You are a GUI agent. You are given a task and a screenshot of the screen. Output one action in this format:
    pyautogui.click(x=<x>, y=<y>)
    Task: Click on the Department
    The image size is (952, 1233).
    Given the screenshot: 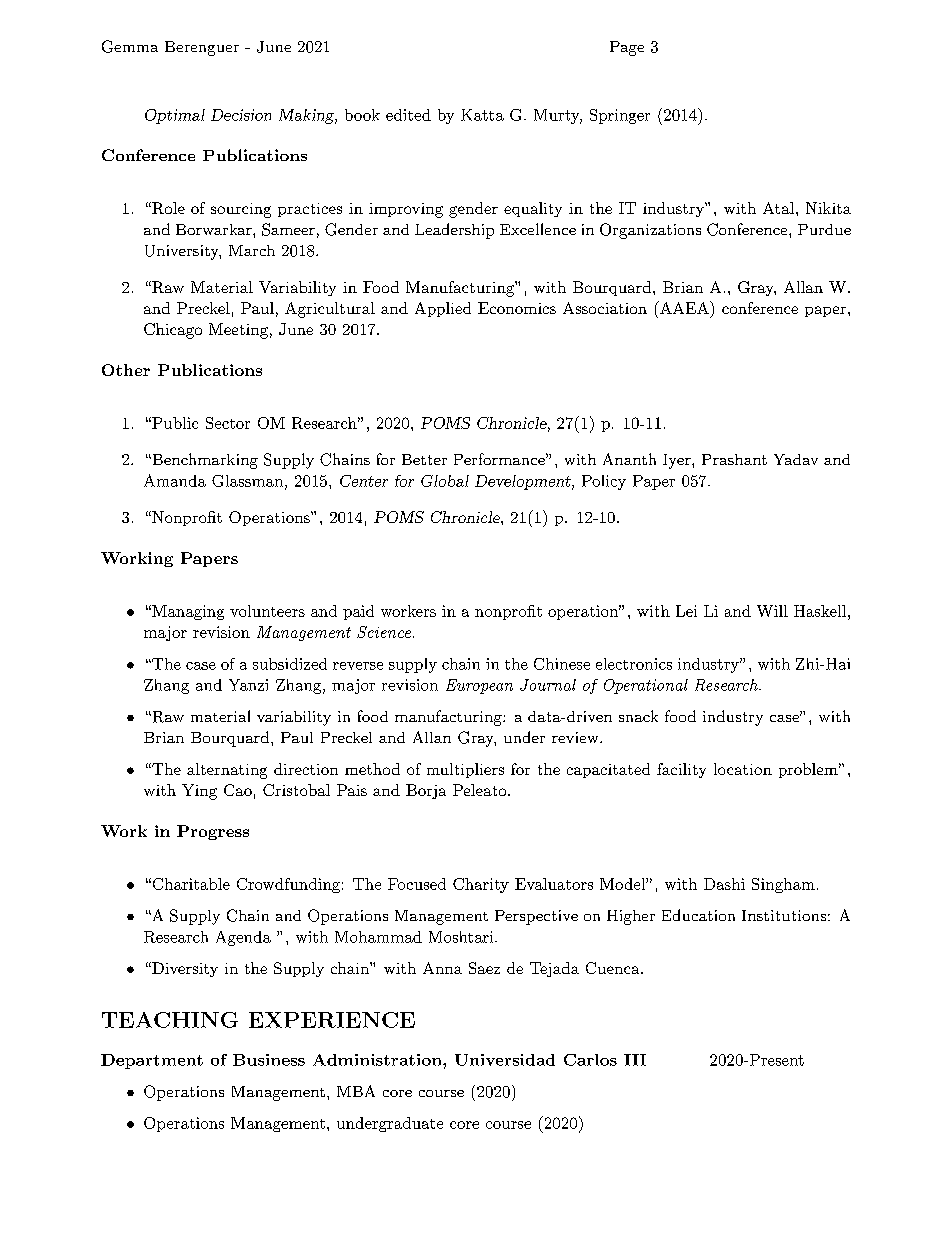 What is the action you would take?
    pyautogui.click(x=152, y=1061)
